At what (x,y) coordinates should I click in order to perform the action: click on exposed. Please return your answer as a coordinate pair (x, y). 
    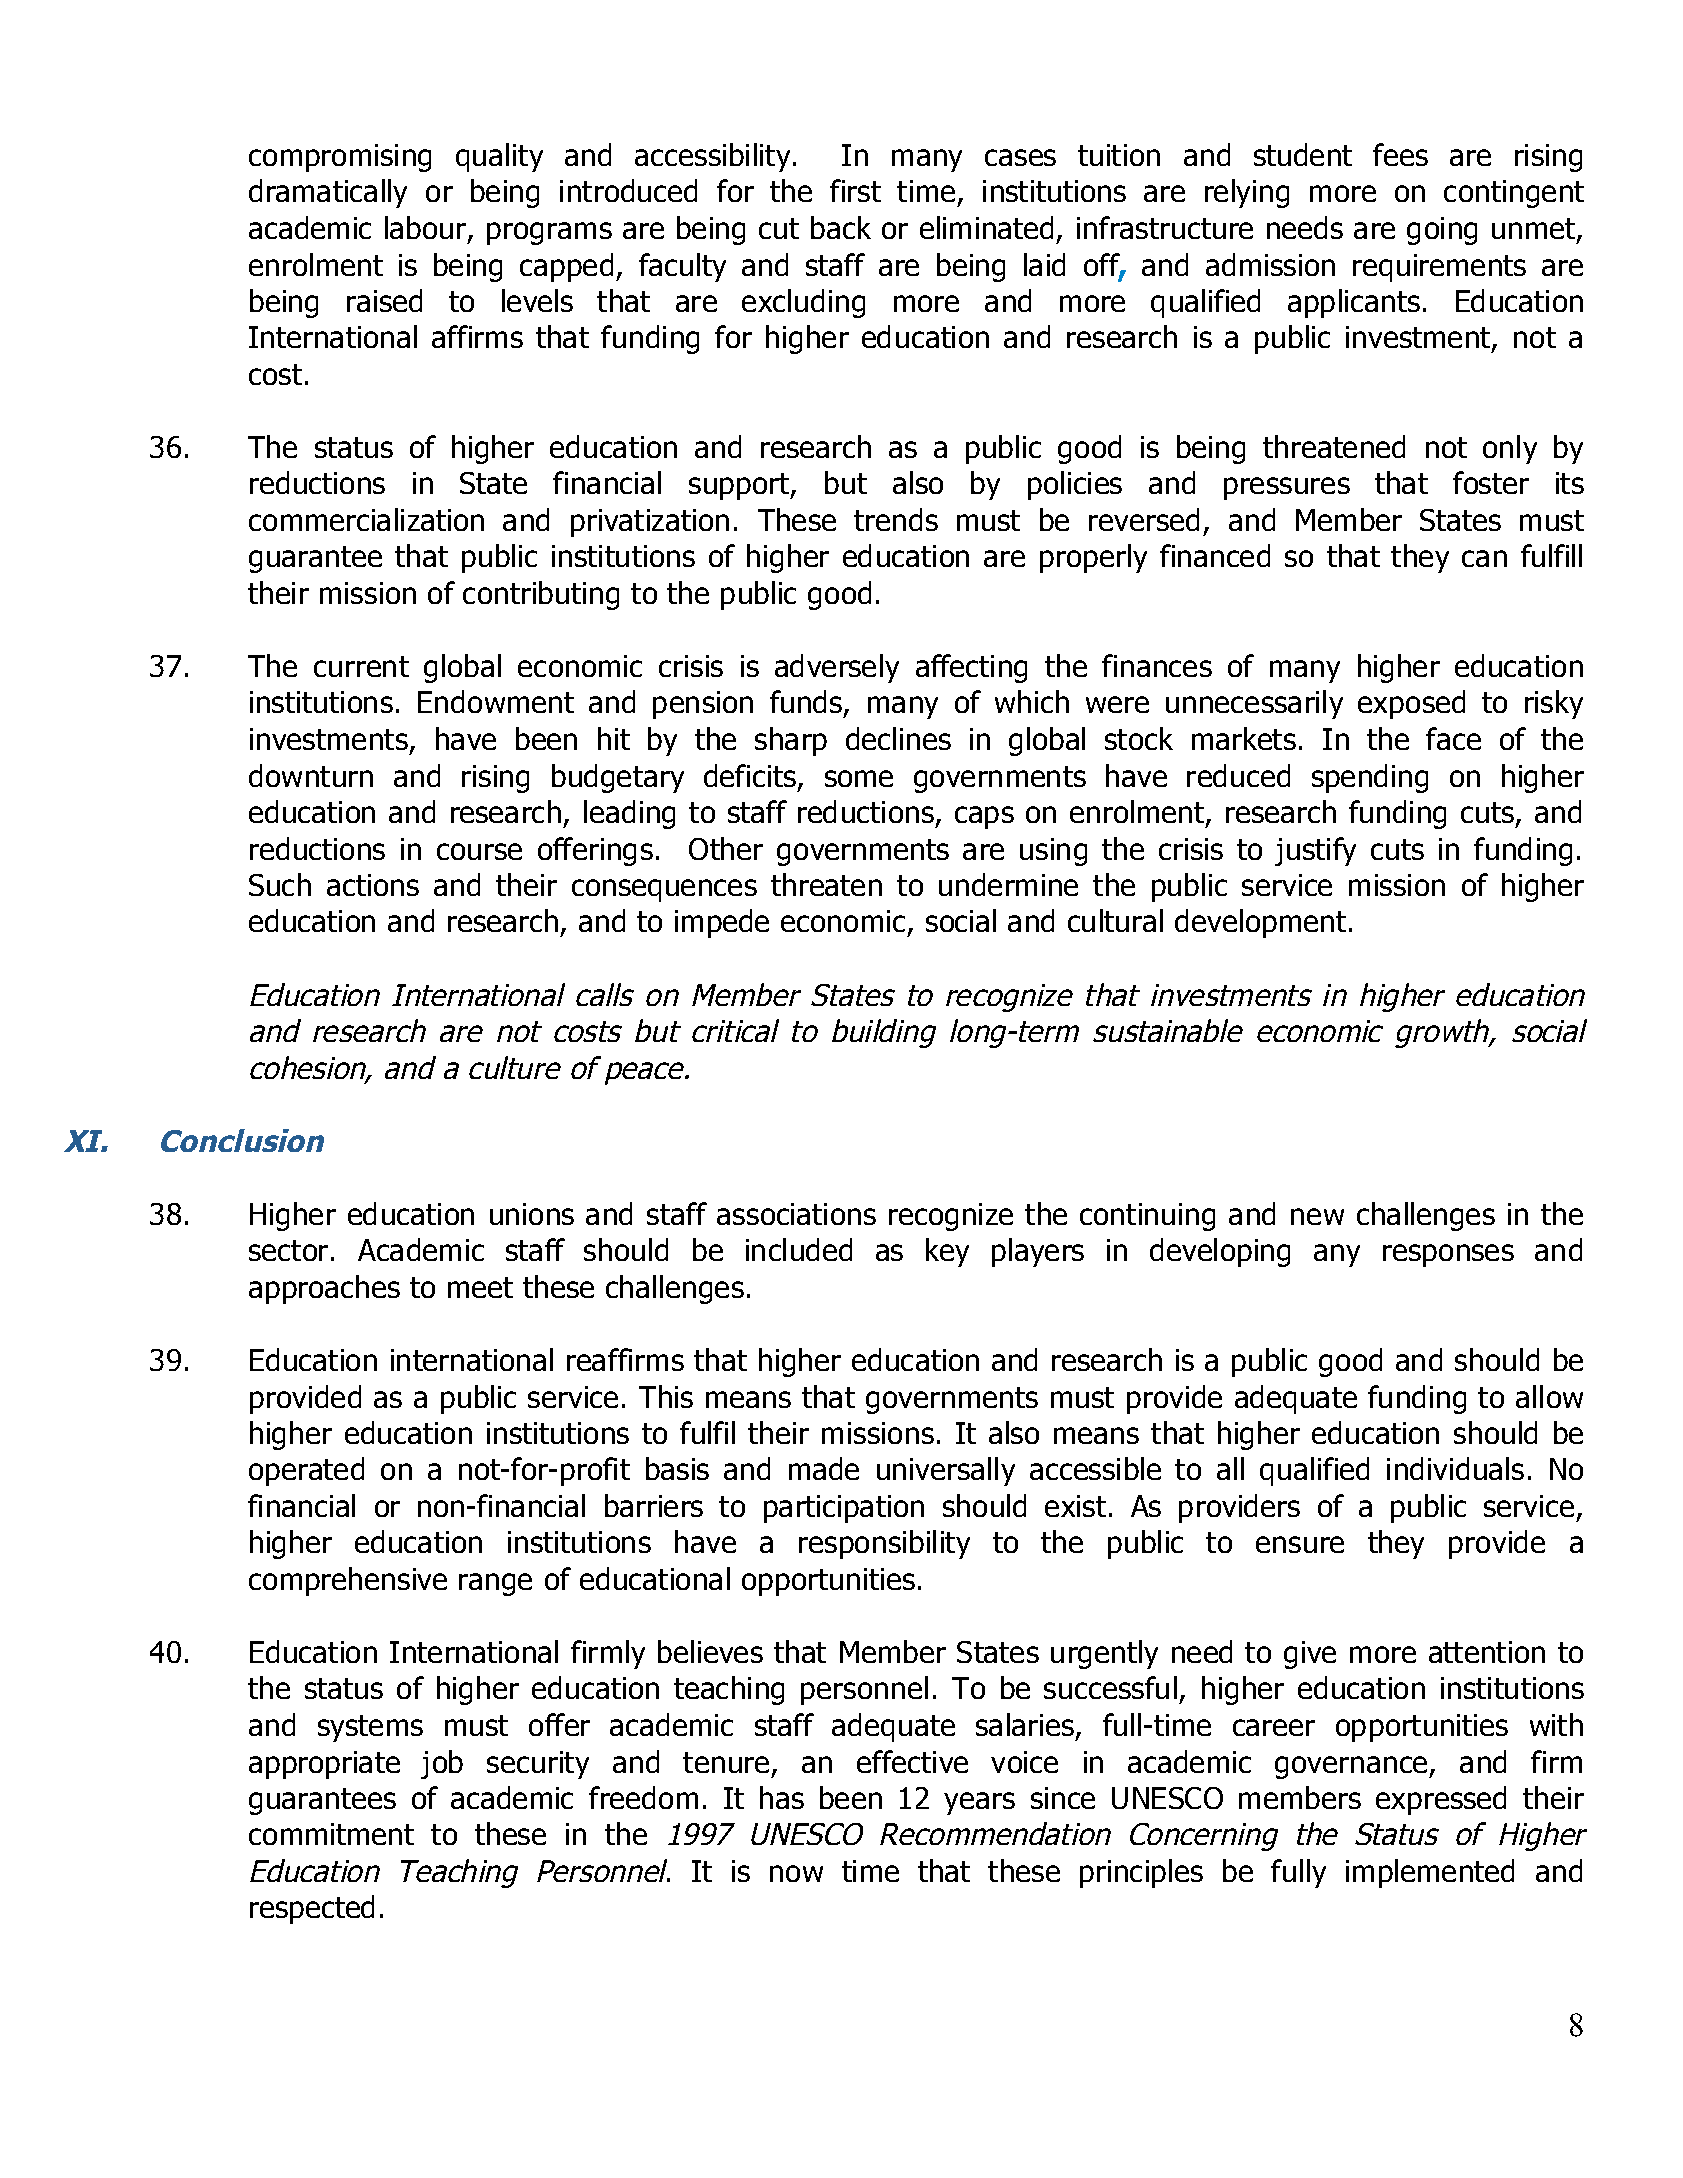
    Looking at the image, I should click on (1411, 704).
